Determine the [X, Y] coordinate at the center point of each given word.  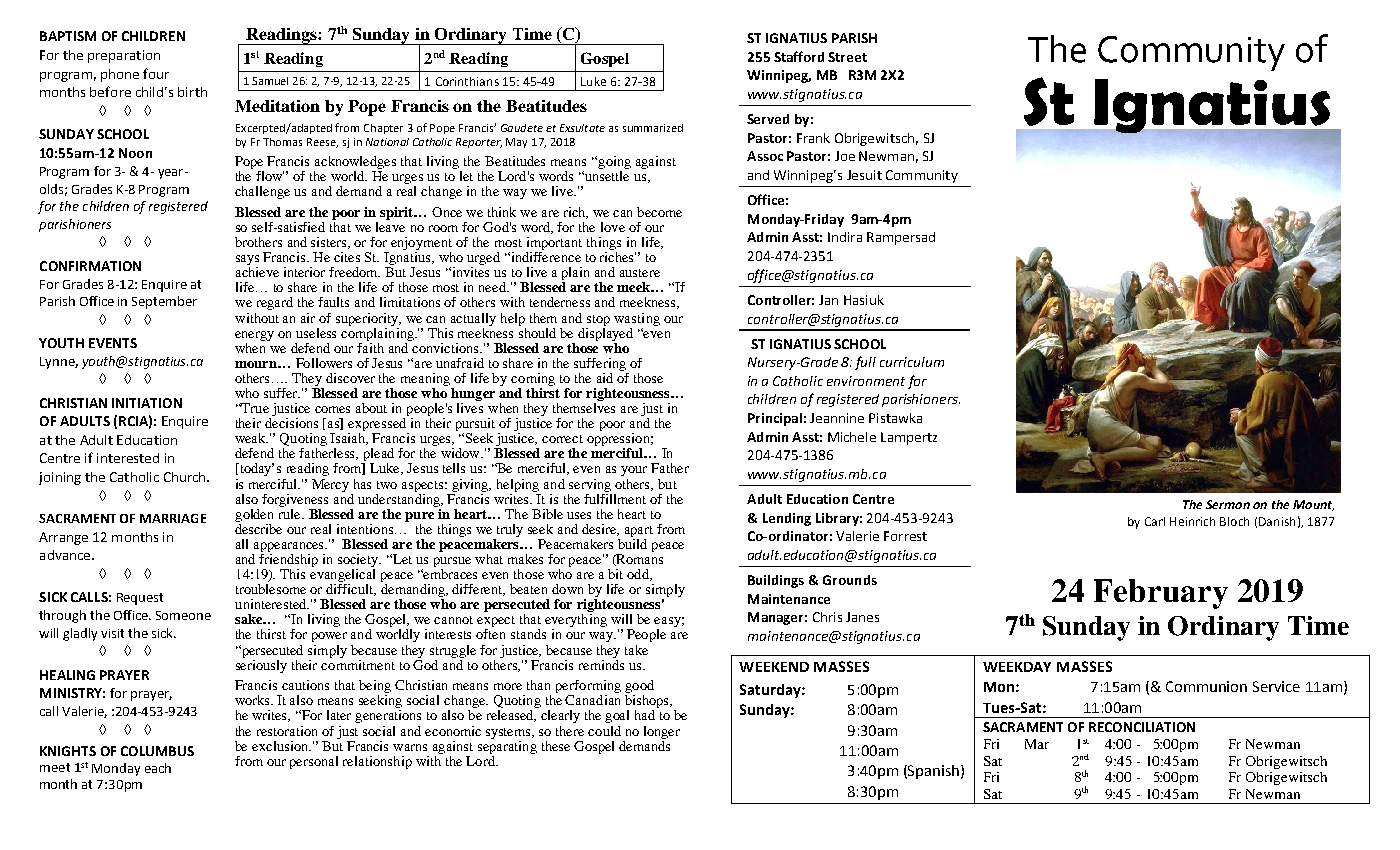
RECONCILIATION [1142, 727]
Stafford [799, 56]
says [247, 261]
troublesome [271, 589]
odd [639, 575]
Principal [775, 419]
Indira [845, 237]
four [156, 73]
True [254, 408]
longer [662, 732]
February [1161, 594]
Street [847, 57]
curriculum [912, 362]
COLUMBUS [157, 751]
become [659, 212]
